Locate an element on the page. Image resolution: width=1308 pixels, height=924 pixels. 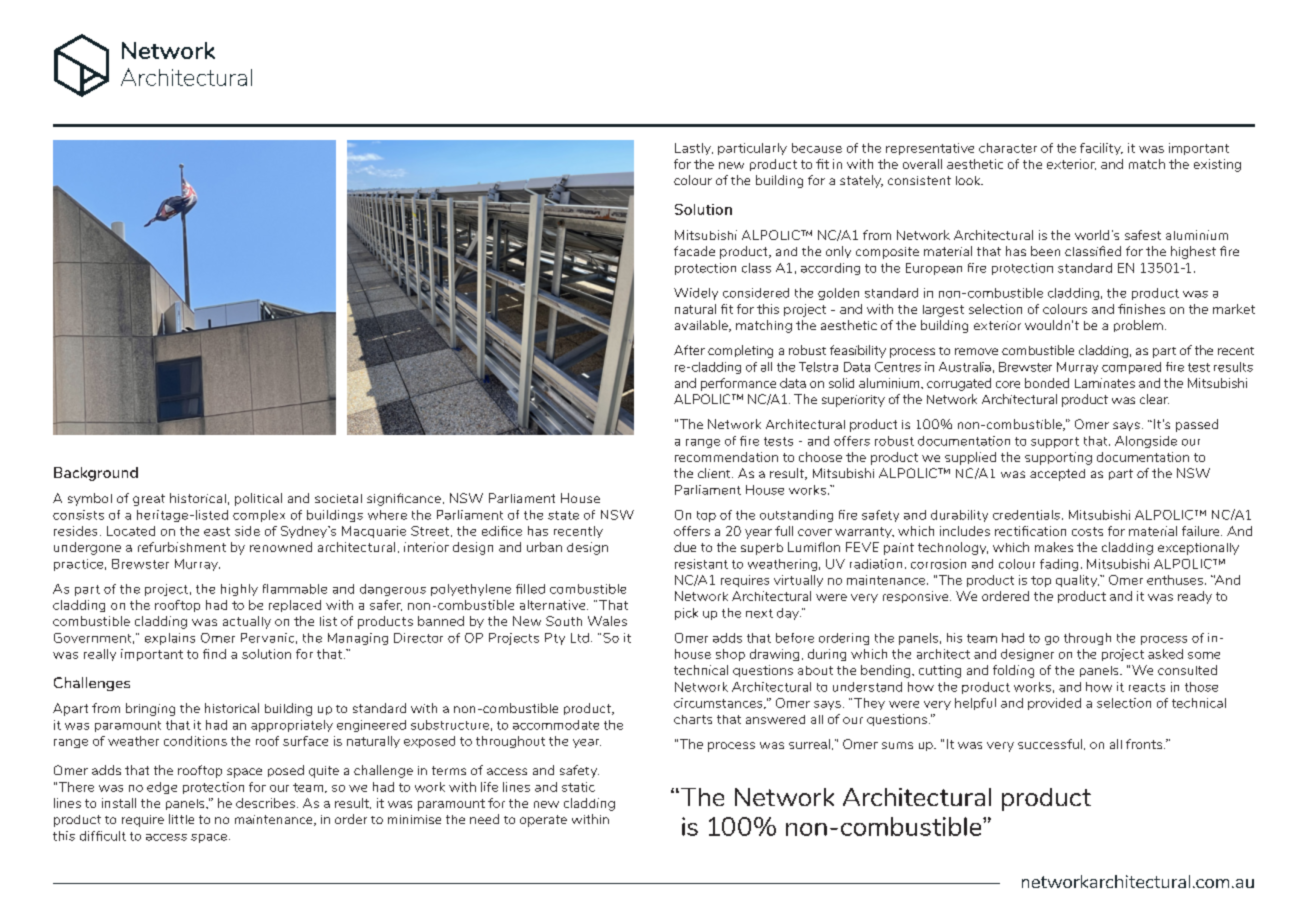
problem is located at coordinates (1138, 326).
